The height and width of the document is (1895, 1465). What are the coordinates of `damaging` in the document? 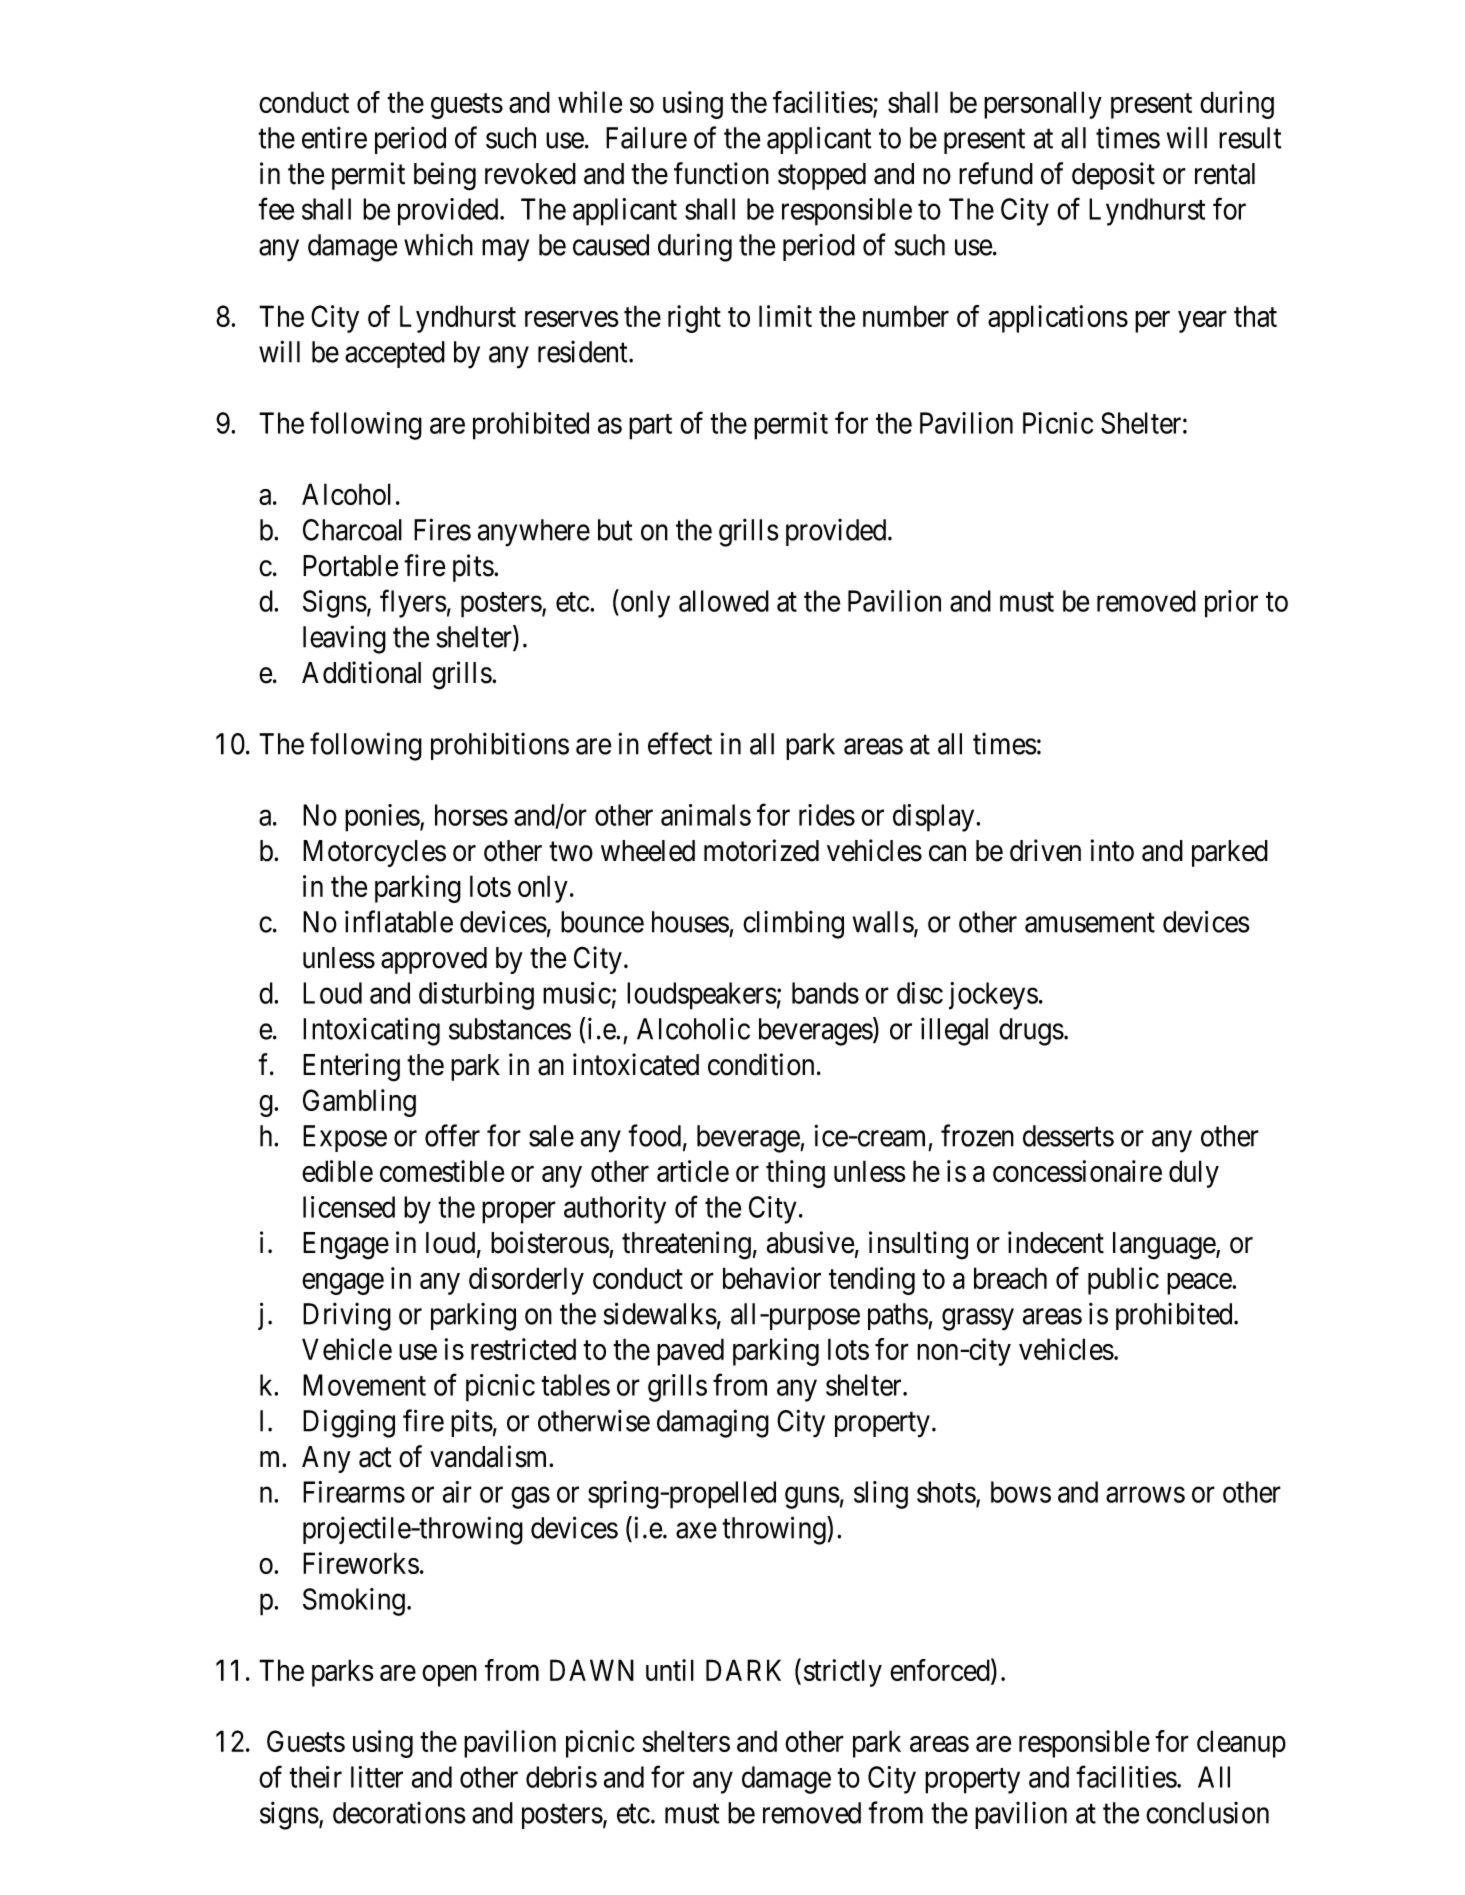 It's located at (713, 1423).
